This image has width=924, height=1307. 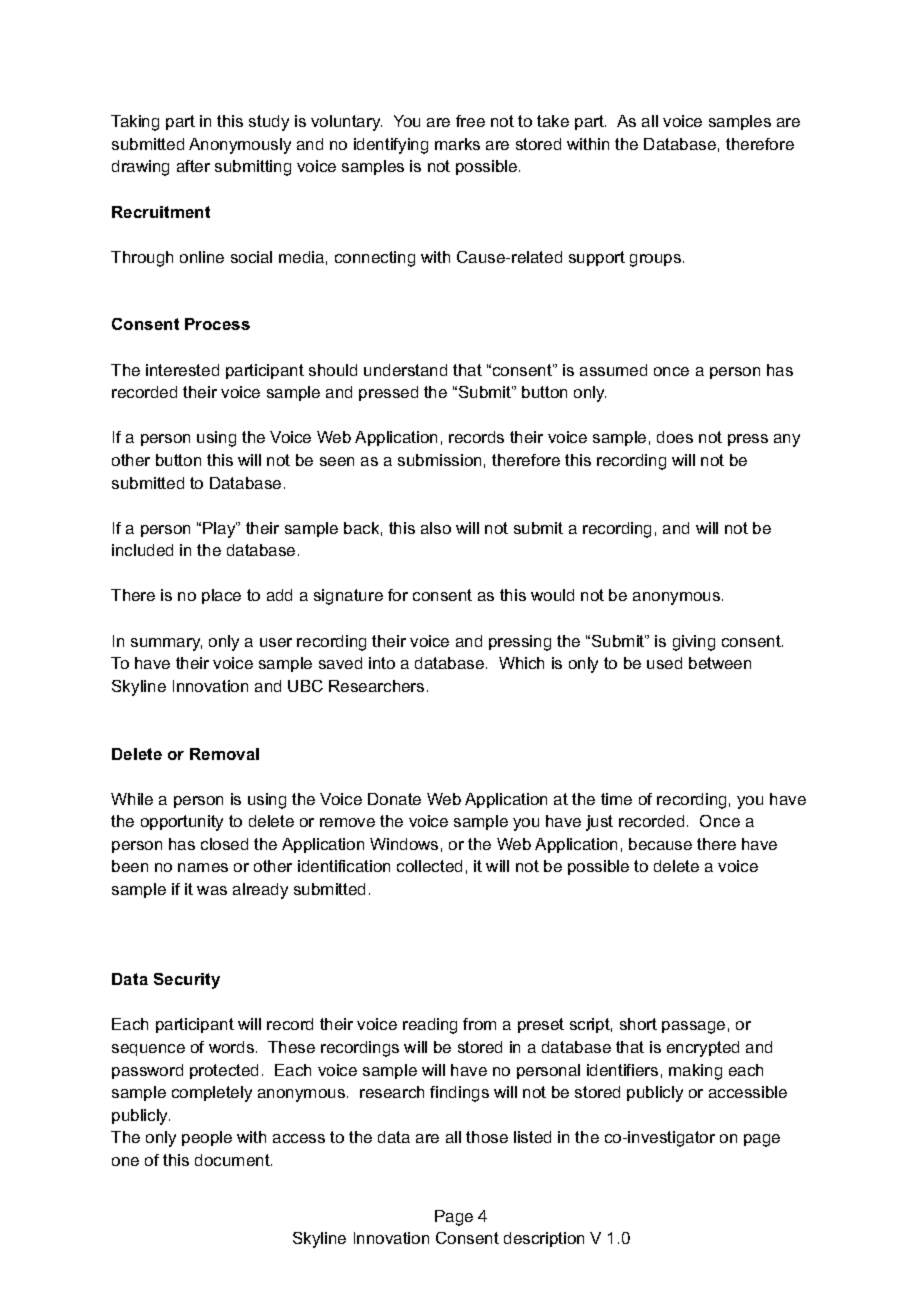 I want to click on after, so click(x=193, y=166).
